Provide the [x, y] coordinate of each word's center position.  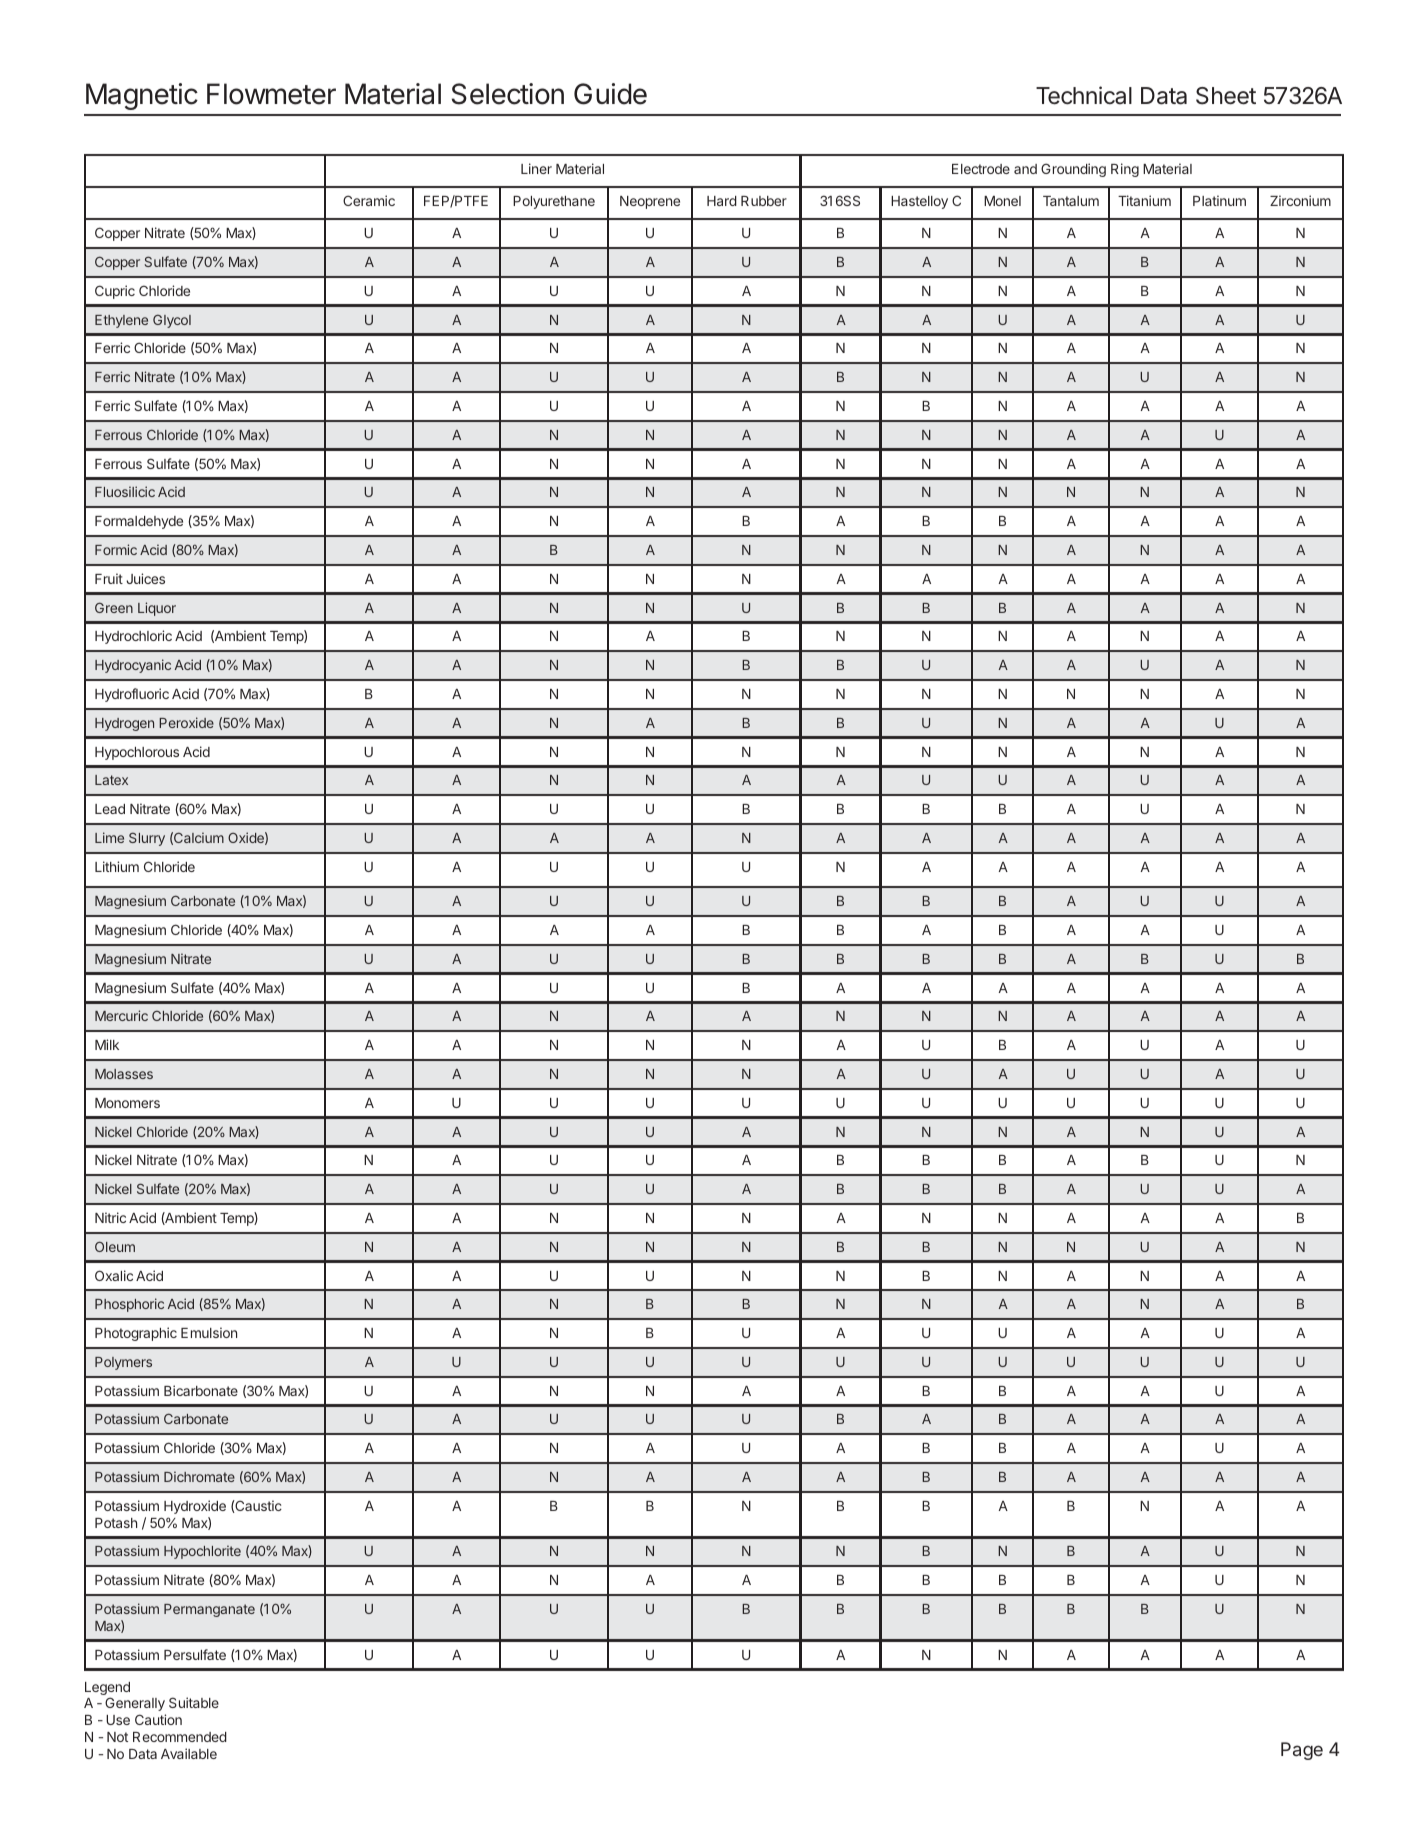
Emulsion [209, 1332]
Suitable [194, 1702]
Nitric [110, 1217]
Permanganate [209, 1610]
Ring [1125, 170]
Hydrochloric [133, 637]
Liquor [157, 609]
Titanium [1144, 200]
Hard [722, 201]
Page [1302, 1751]
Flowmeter [271, 94]
